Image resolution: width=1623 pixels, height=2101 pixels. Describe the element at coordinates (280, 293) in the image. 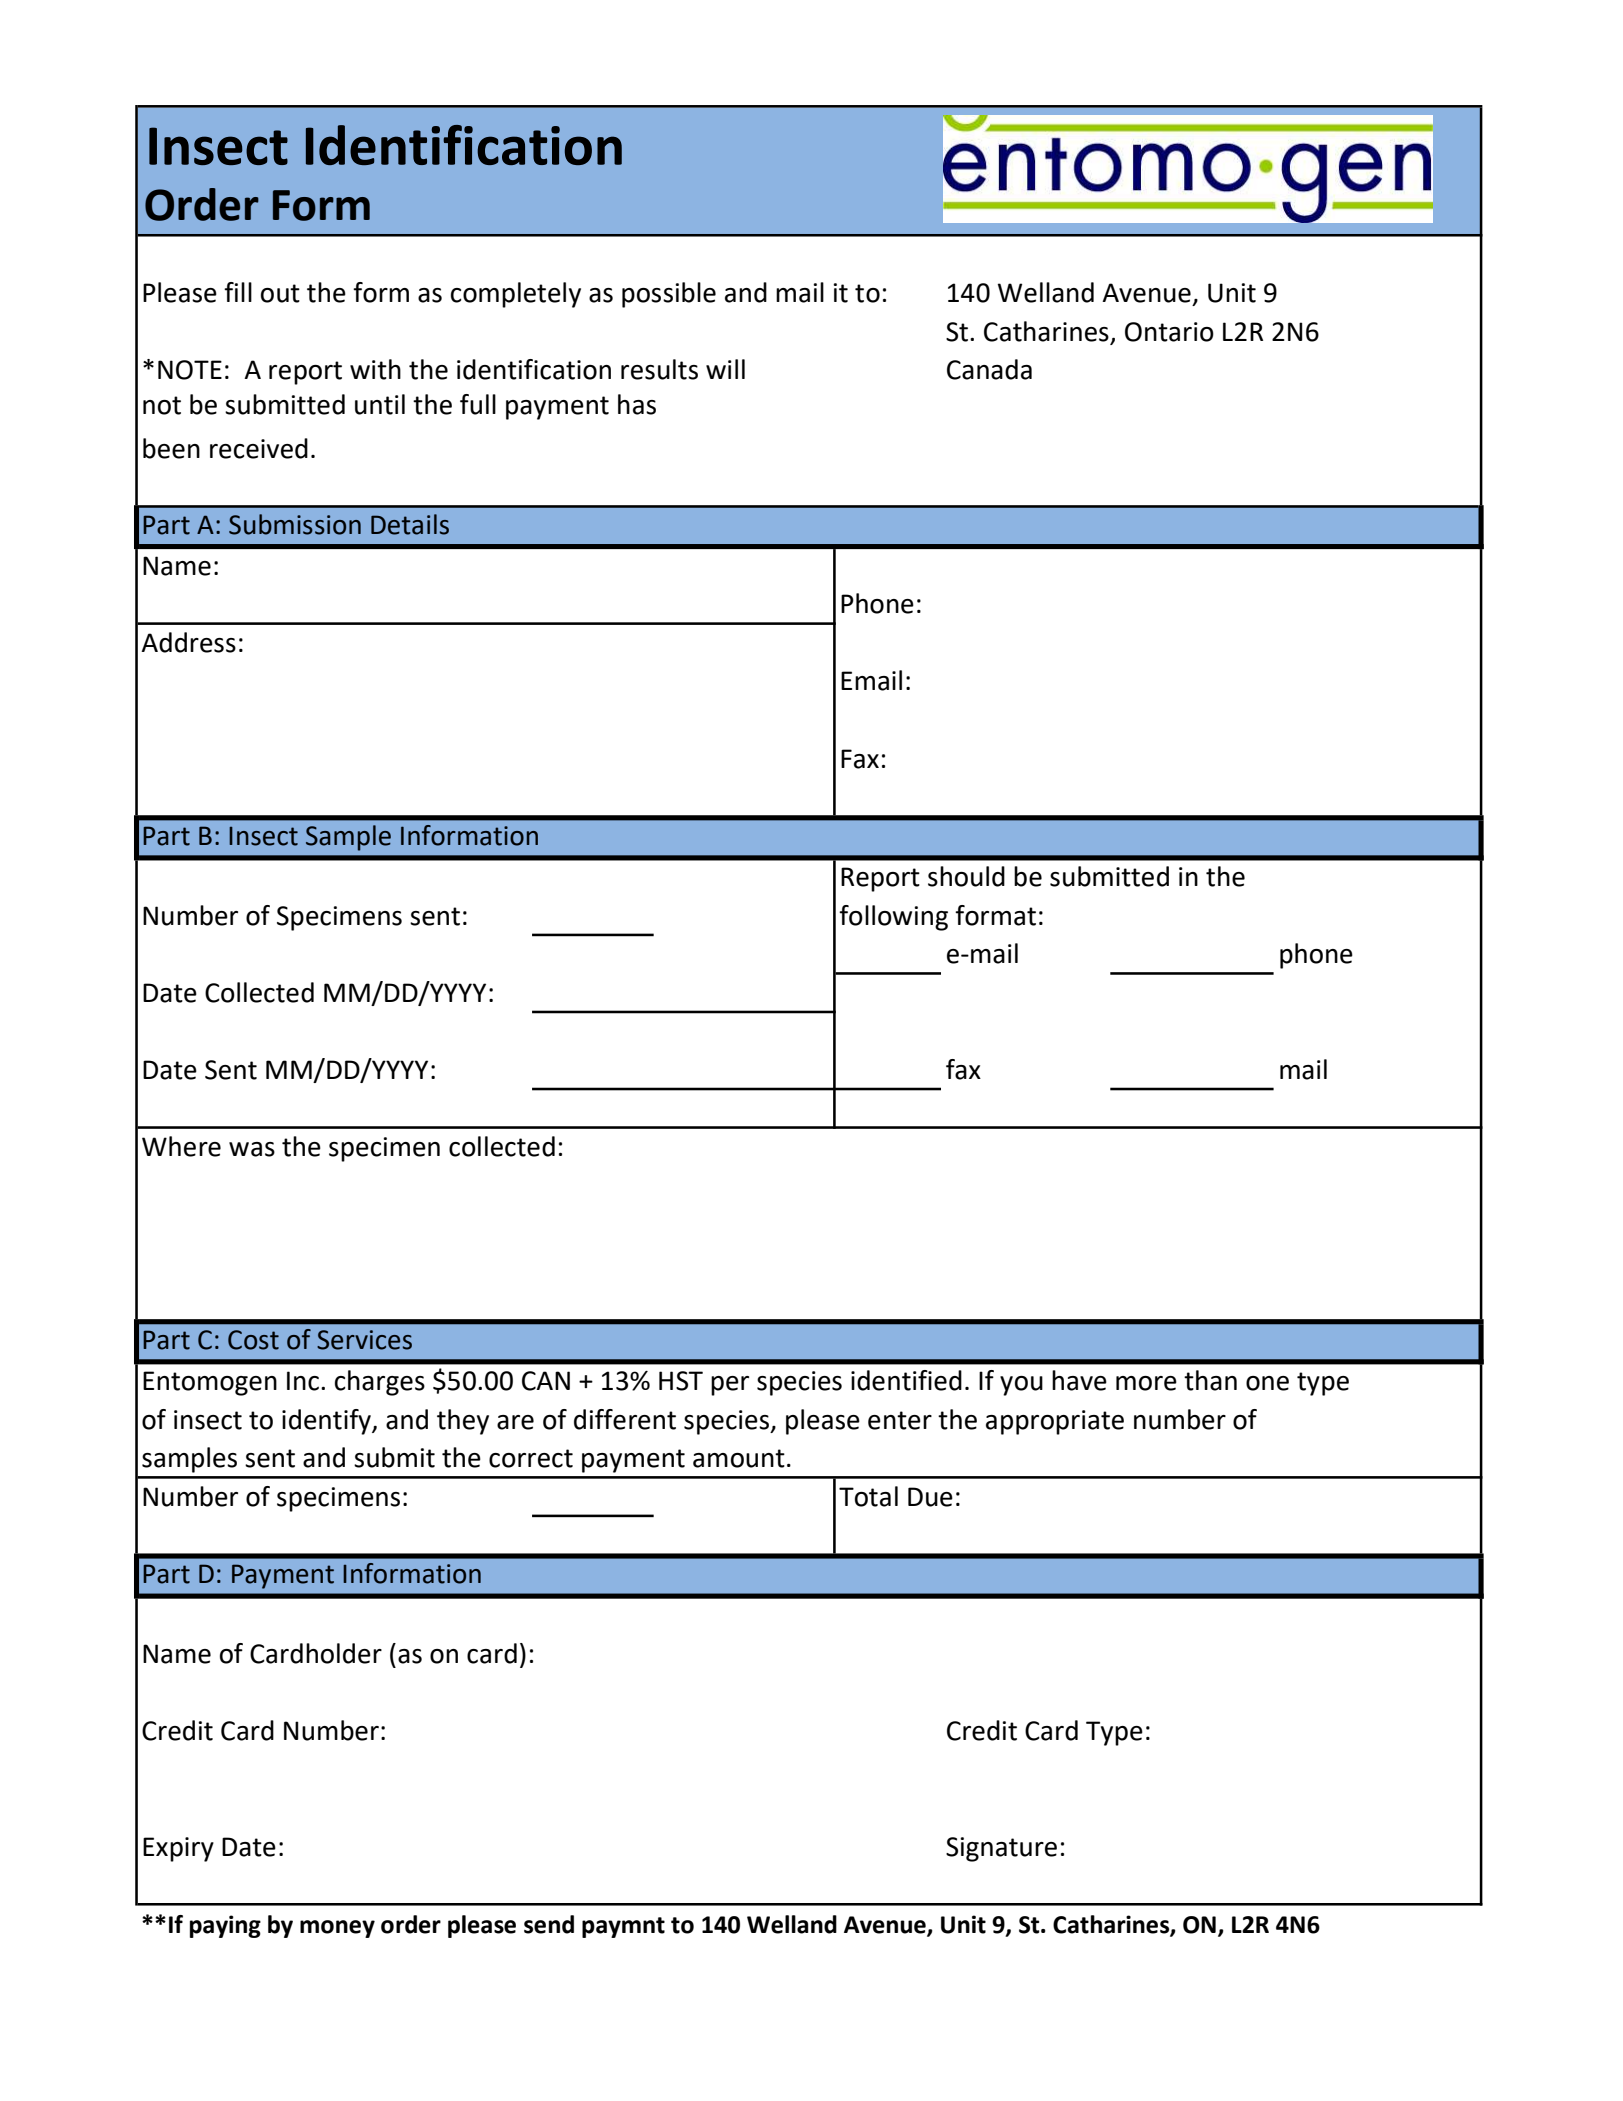

I see `out` at that location.
